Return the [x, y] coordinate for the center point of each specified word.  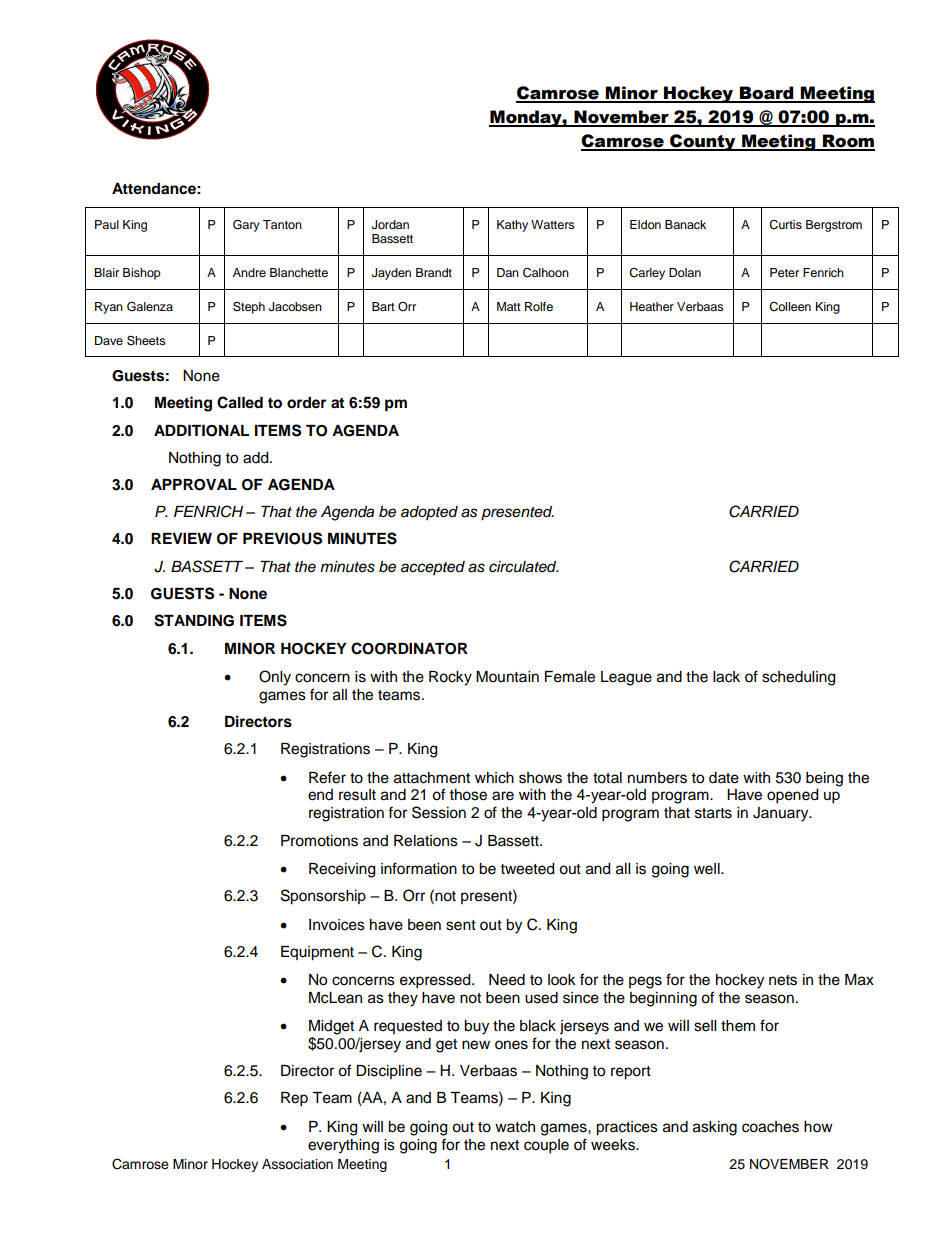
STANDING [194, 620]
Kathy [512, 226]
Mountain [507, 677]
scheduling [798, 678]
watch [515, 1127]
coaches [770, 1127]
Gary [246, 225]
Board [767, 94]
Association [297, 1164]
